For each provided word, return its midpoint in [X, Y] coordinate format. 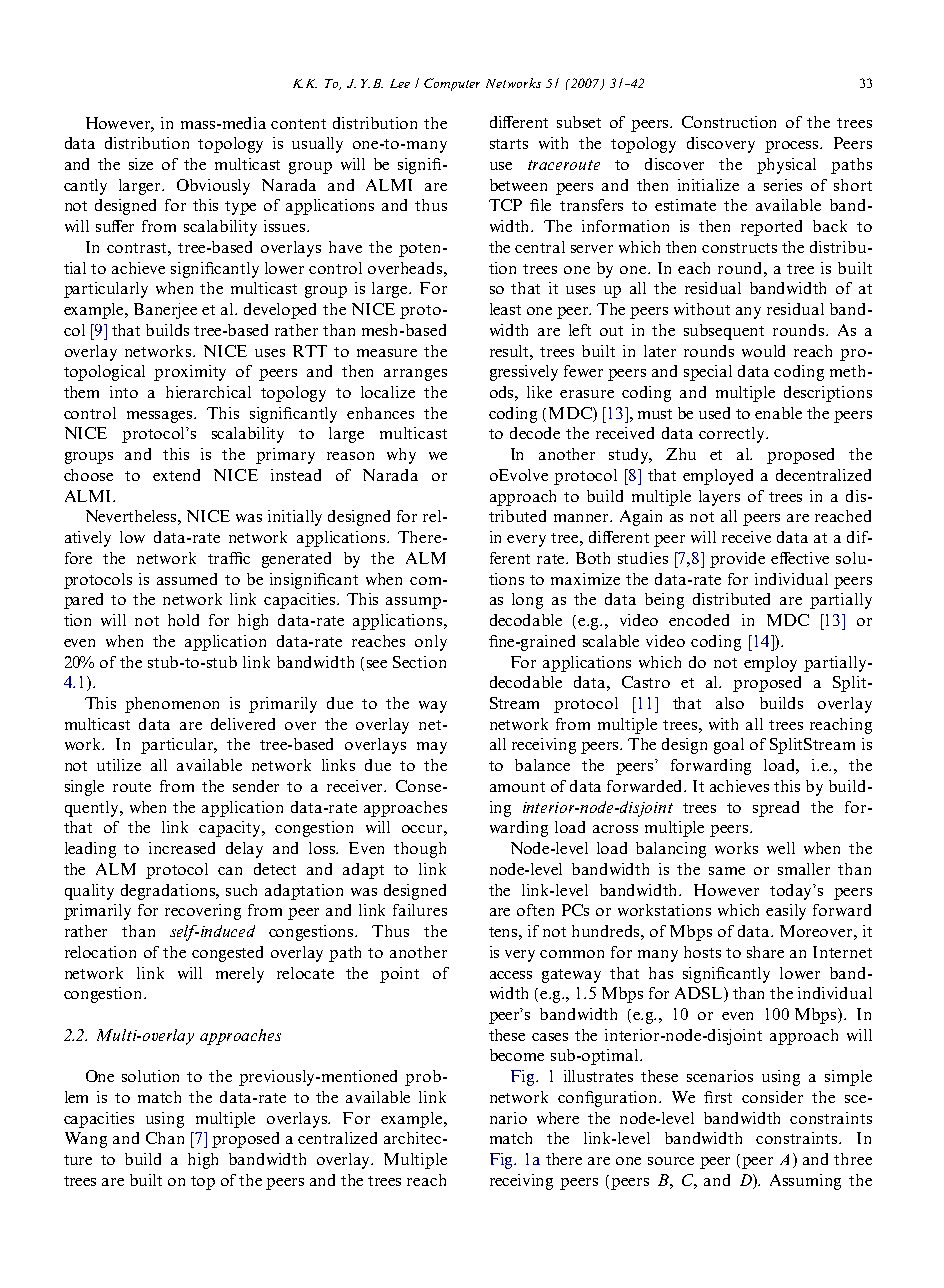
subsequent [724, 332]
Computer [452, 84]
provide [737, 560]
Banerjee [165, 311]
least [505, 309]
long [527, 601]
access [511, 975]
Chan [165, 1138]
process [793, 147]
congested [227, 954]
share [765, 952]
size [141, 164]
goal [729, 746]
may [432, 748]
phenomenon [172, 705]
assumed [187, 579]
